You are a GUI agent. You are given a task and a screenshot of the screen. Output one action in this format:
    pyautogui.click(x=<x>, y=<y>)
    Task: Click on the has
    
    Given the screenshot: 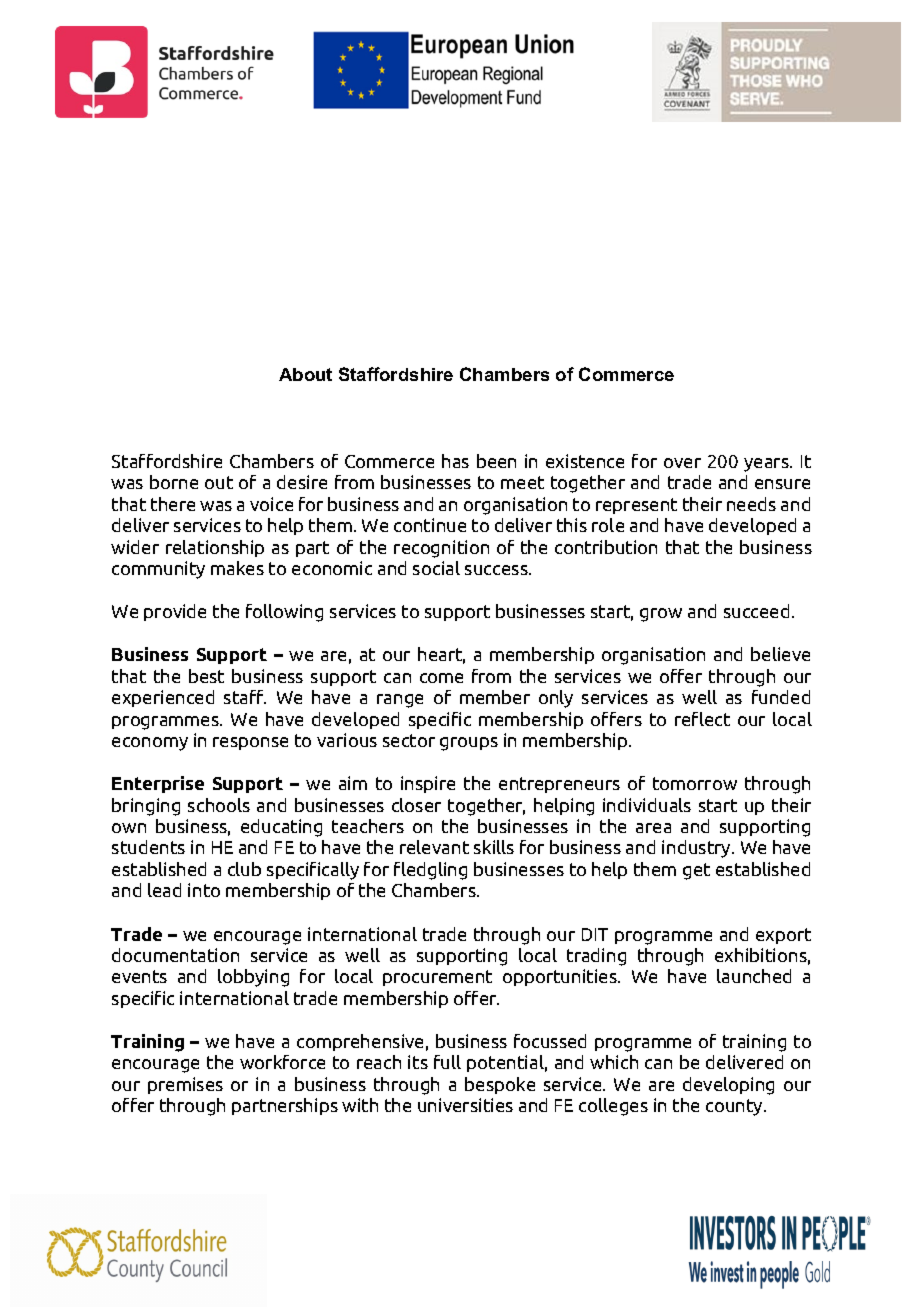 What is the action you would take?
    pyautogui.click(x=455, y=461)
